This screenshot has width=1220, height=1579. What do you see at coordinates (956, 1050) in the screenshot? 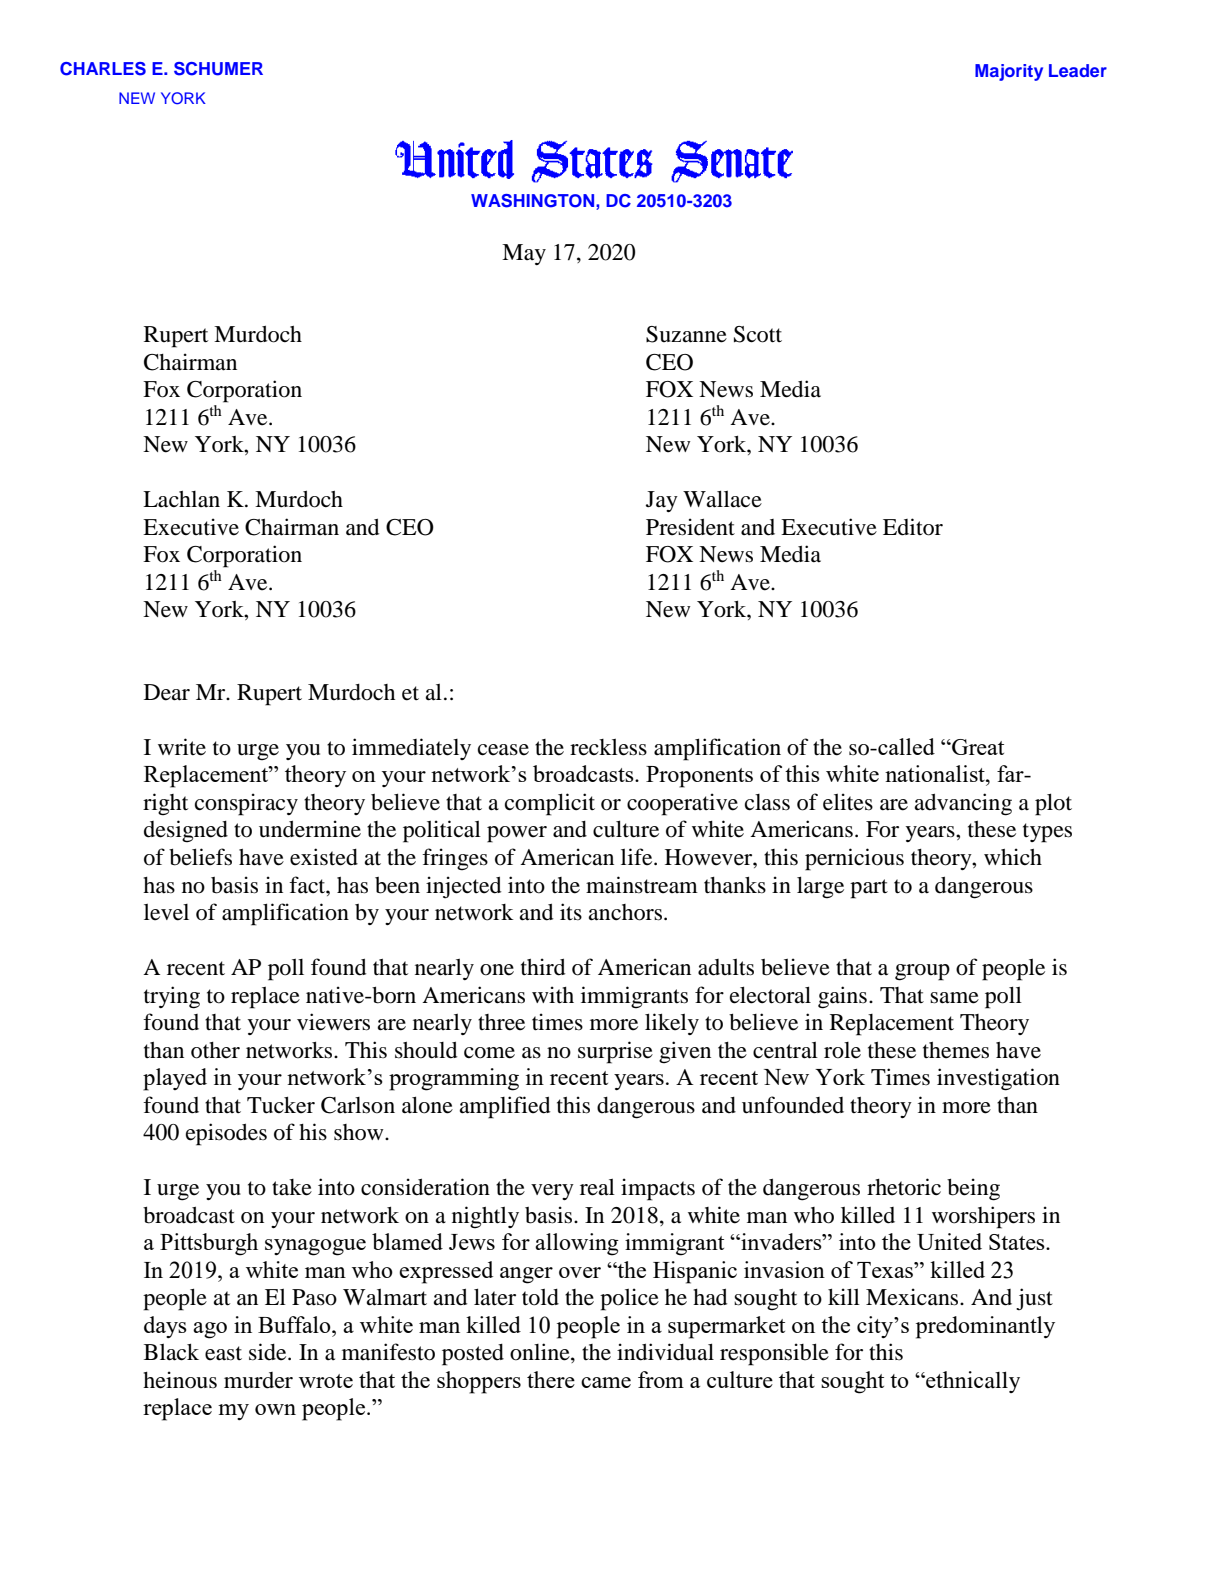
I see `themes` at bounding box center [956, 1050].
